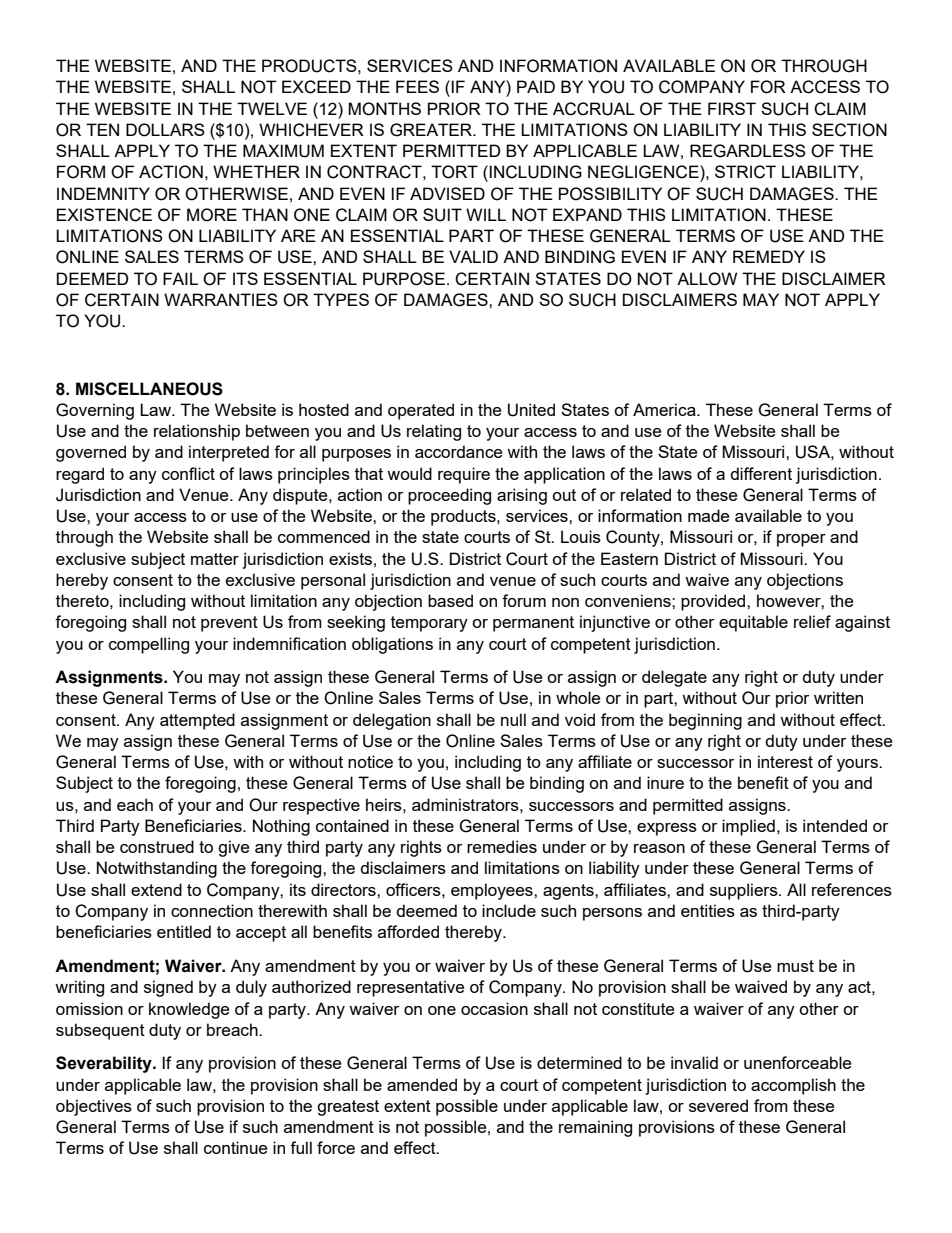 The width and height of the screenshot is (952, 1233). Describe the element at coordinates (432, 130) in the screenshot. I see `GREATER` at that location.
